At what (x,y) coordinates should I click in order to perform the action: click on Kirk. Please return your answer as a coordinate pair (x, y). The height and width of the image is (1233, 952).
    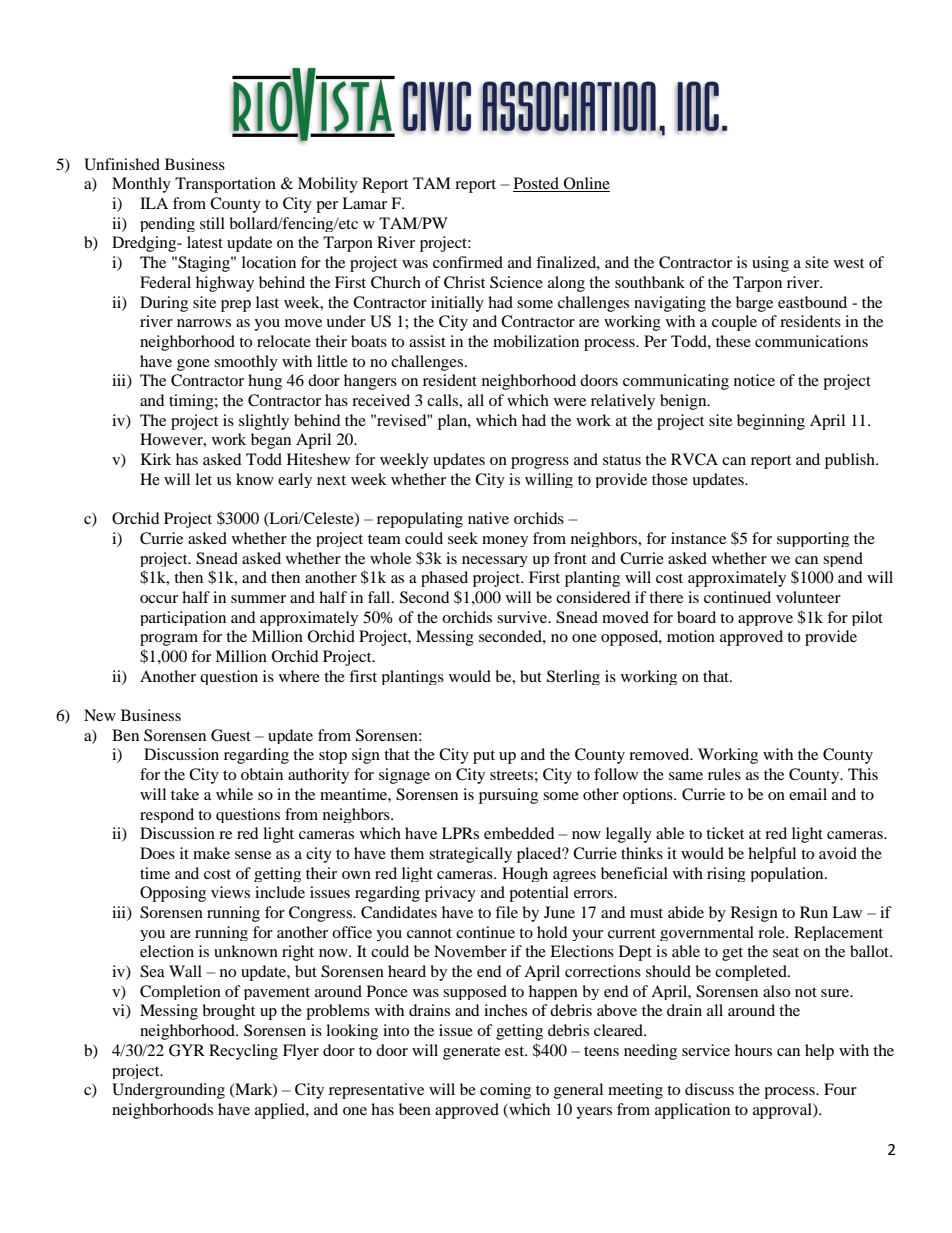
    Looking at the image, I should click on (156, 459).
